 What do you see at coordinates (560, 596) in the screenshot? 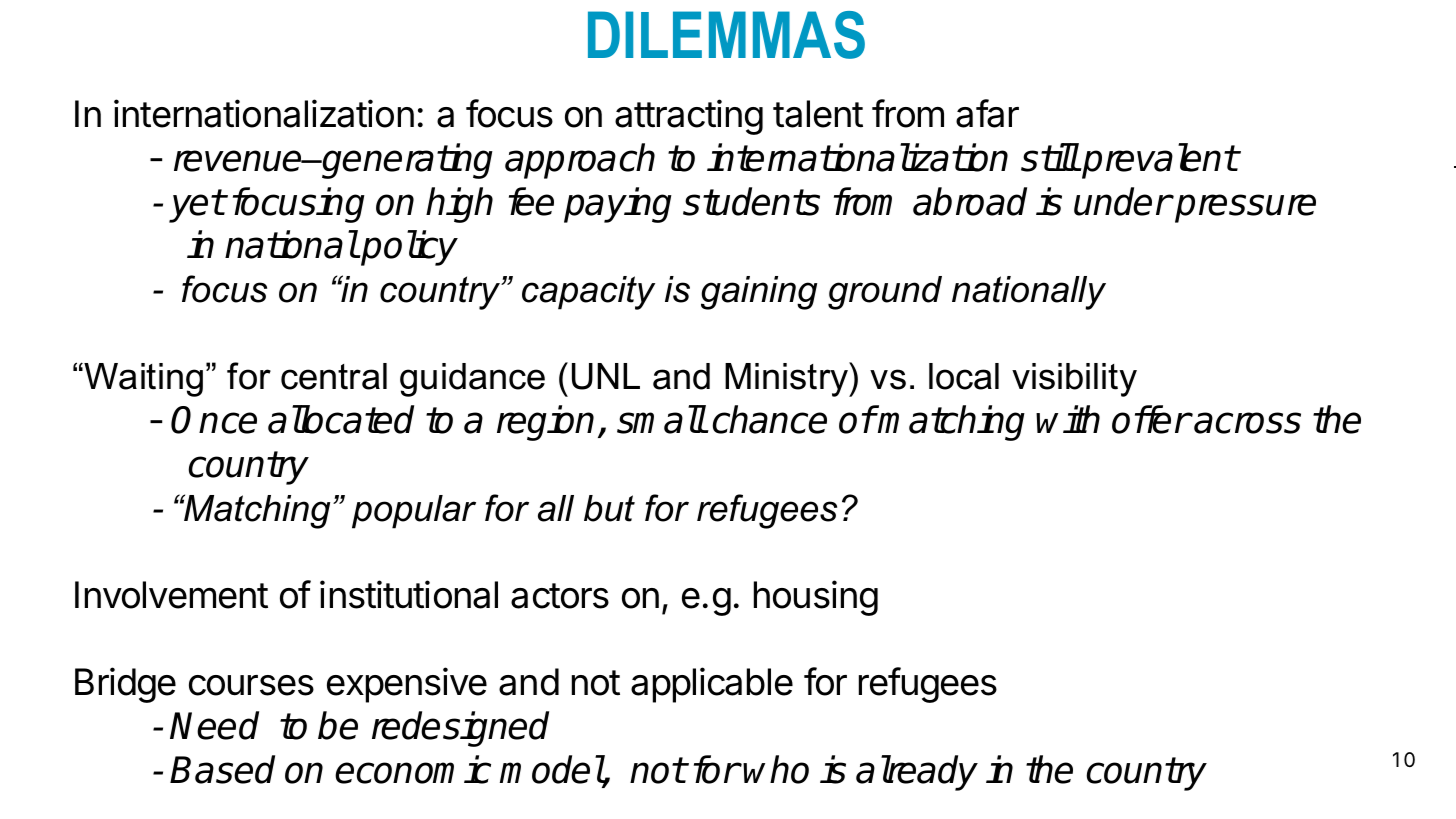
I see `actors` at bounding box center [560, 596].
